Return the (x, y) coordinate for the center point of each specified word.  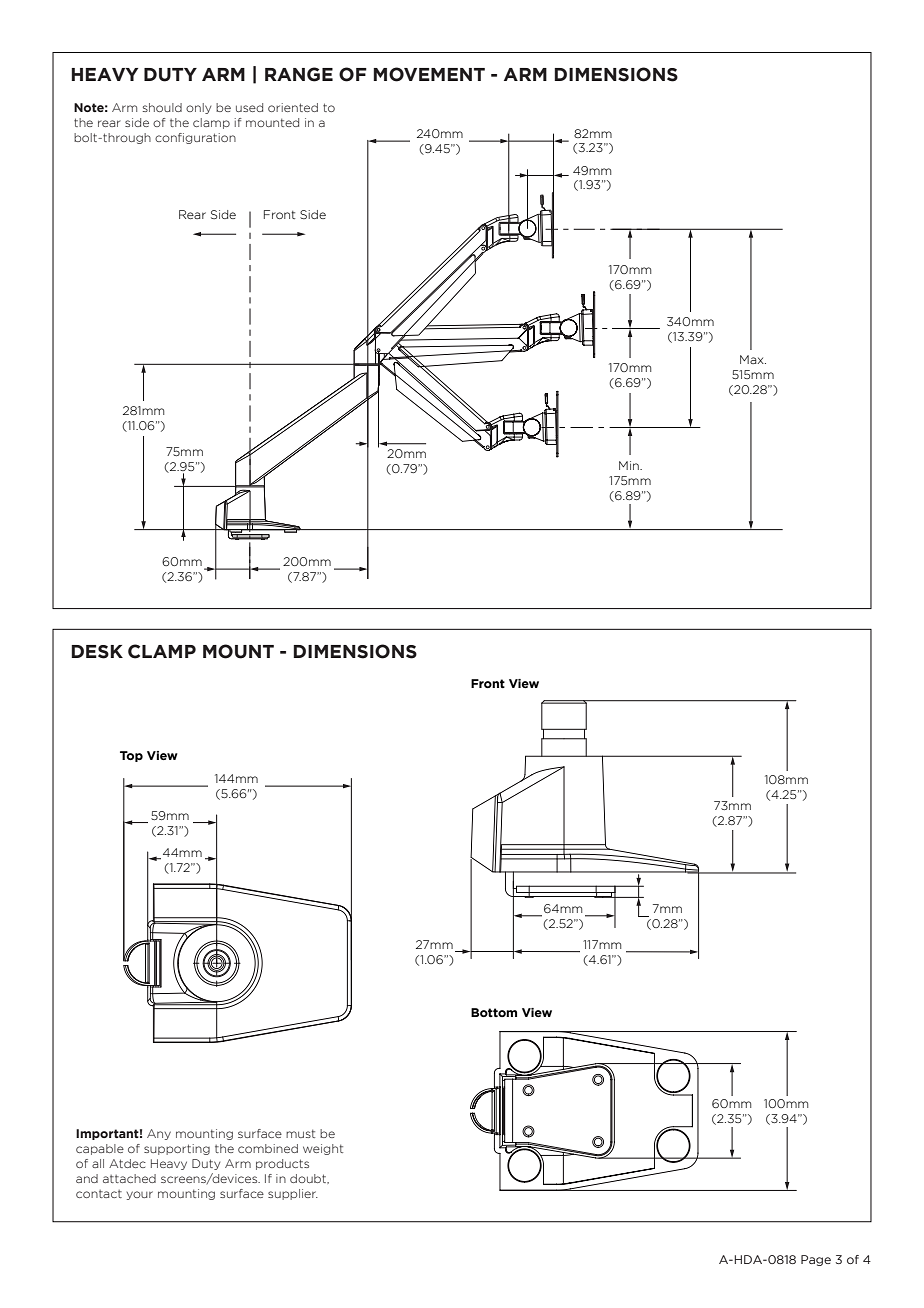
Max (753, 359)
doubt (309, 1179)
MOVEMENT (429, 74)
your (140, 1195)
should (162, 107)
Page (816, 1260)
